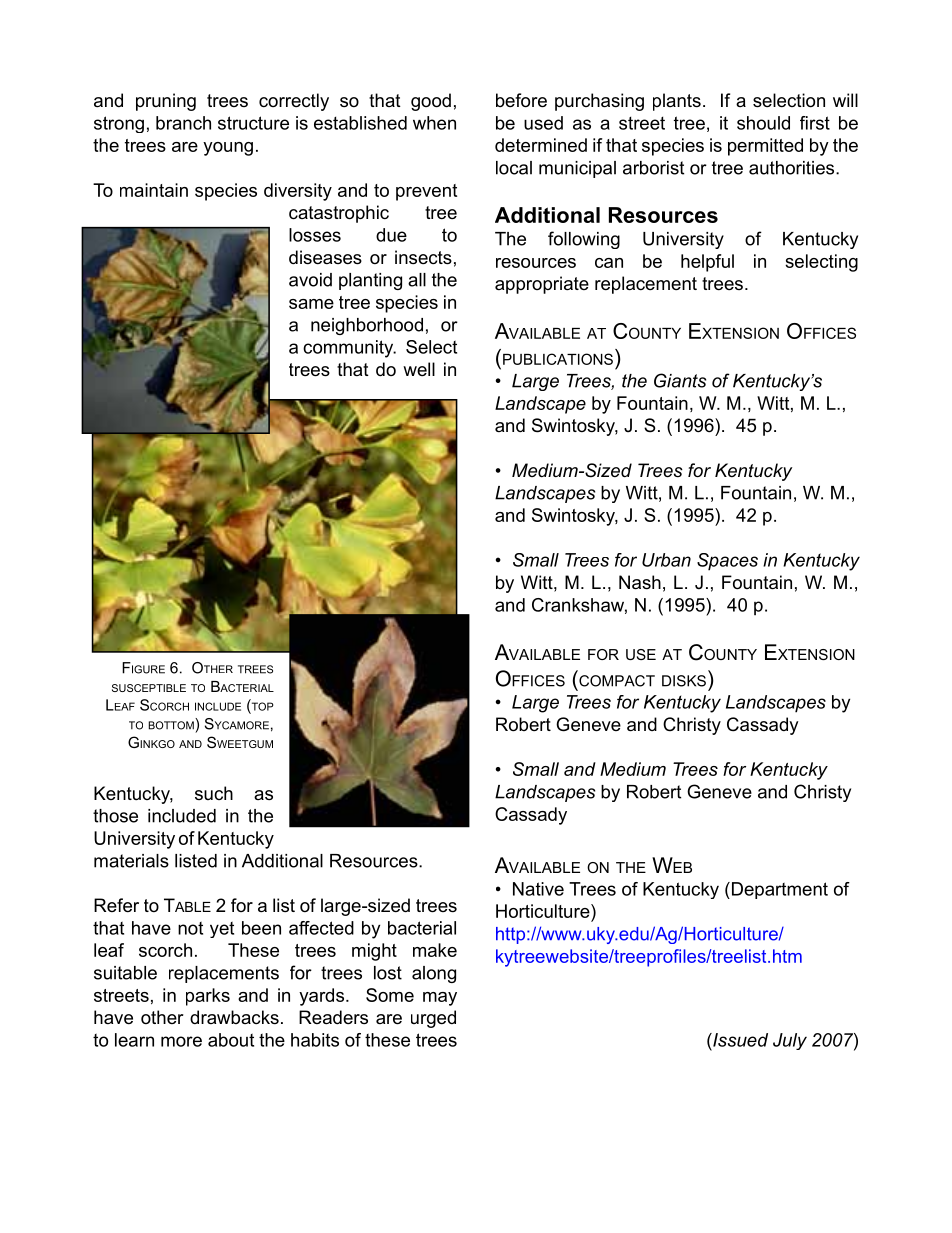 The height and width of the screenshot is (1233, 952). Describe the element at coordinates (349, 349) in the screenshot. I see `community` at that location.
